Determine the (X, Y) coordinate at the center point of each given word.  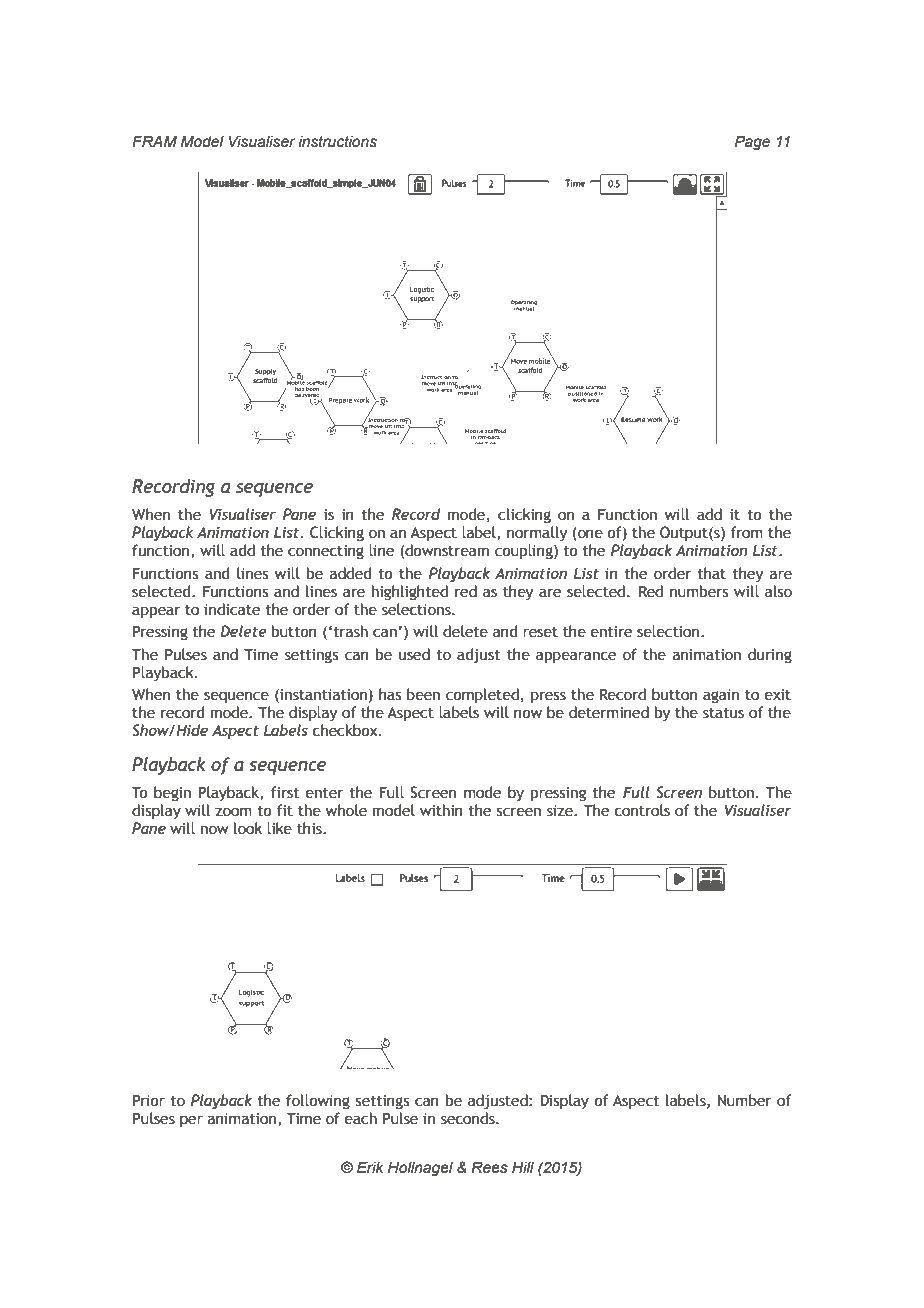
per (191, 1121)
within (441, 810)
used (414, 654)
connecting (326, 552)
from (746, 532)
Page (752, 142)
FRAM (154, 141)
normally (537, 533)
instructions (337, 142)
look (248, 828)
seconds (469, 1118)
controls (642, 810)
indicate (232, 609)
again (721, 696)
